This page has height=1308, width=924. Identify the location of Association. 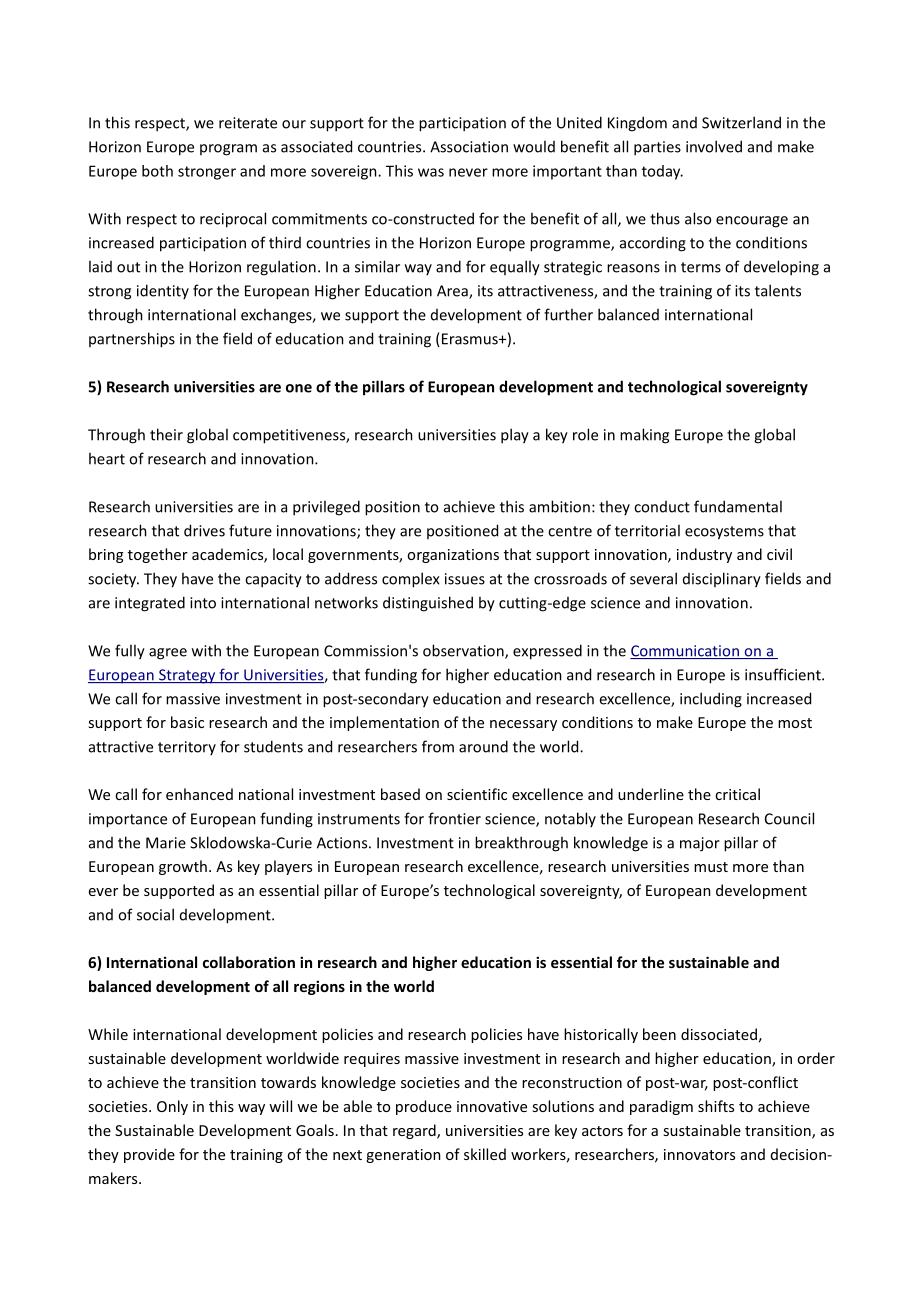
(469, 147).
